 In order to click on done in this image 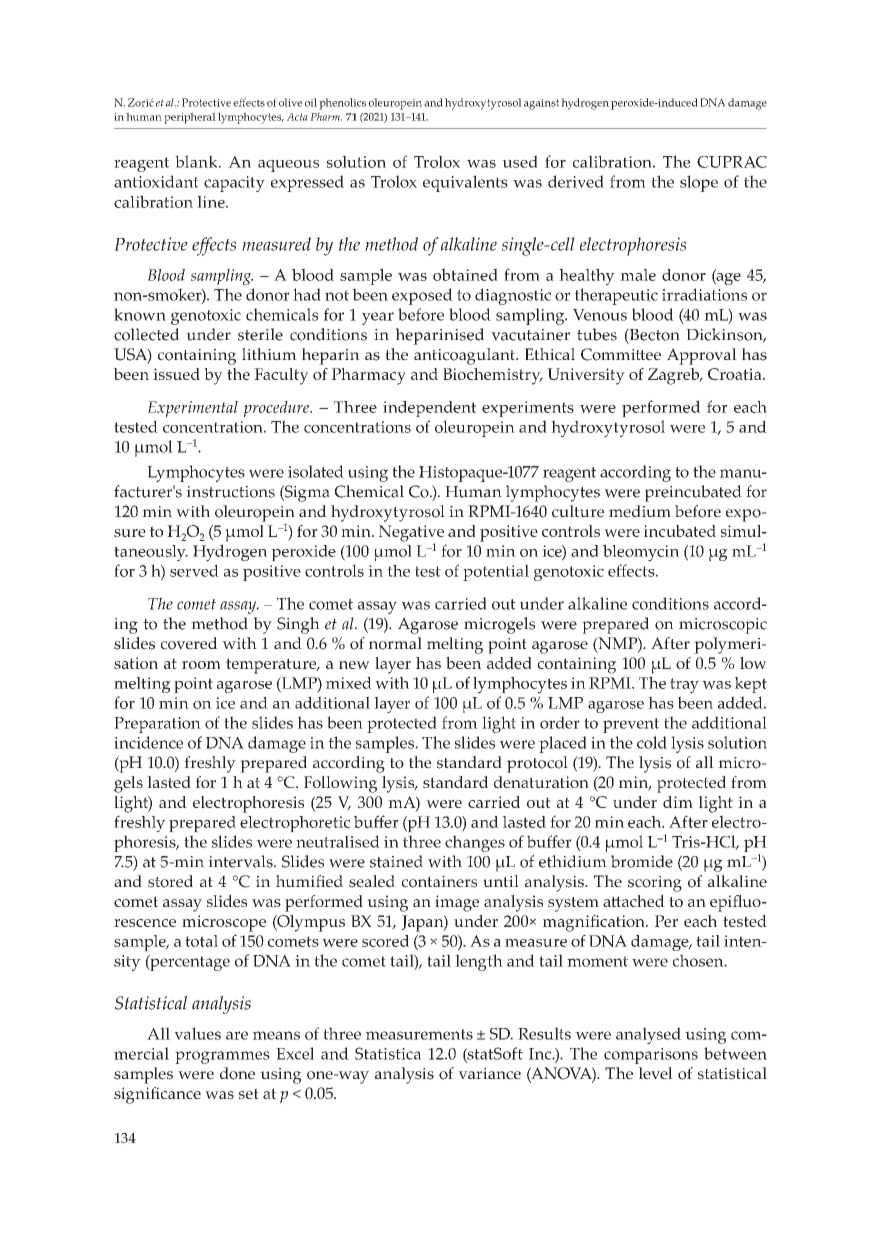, I will do `click(237, 1073)`.
